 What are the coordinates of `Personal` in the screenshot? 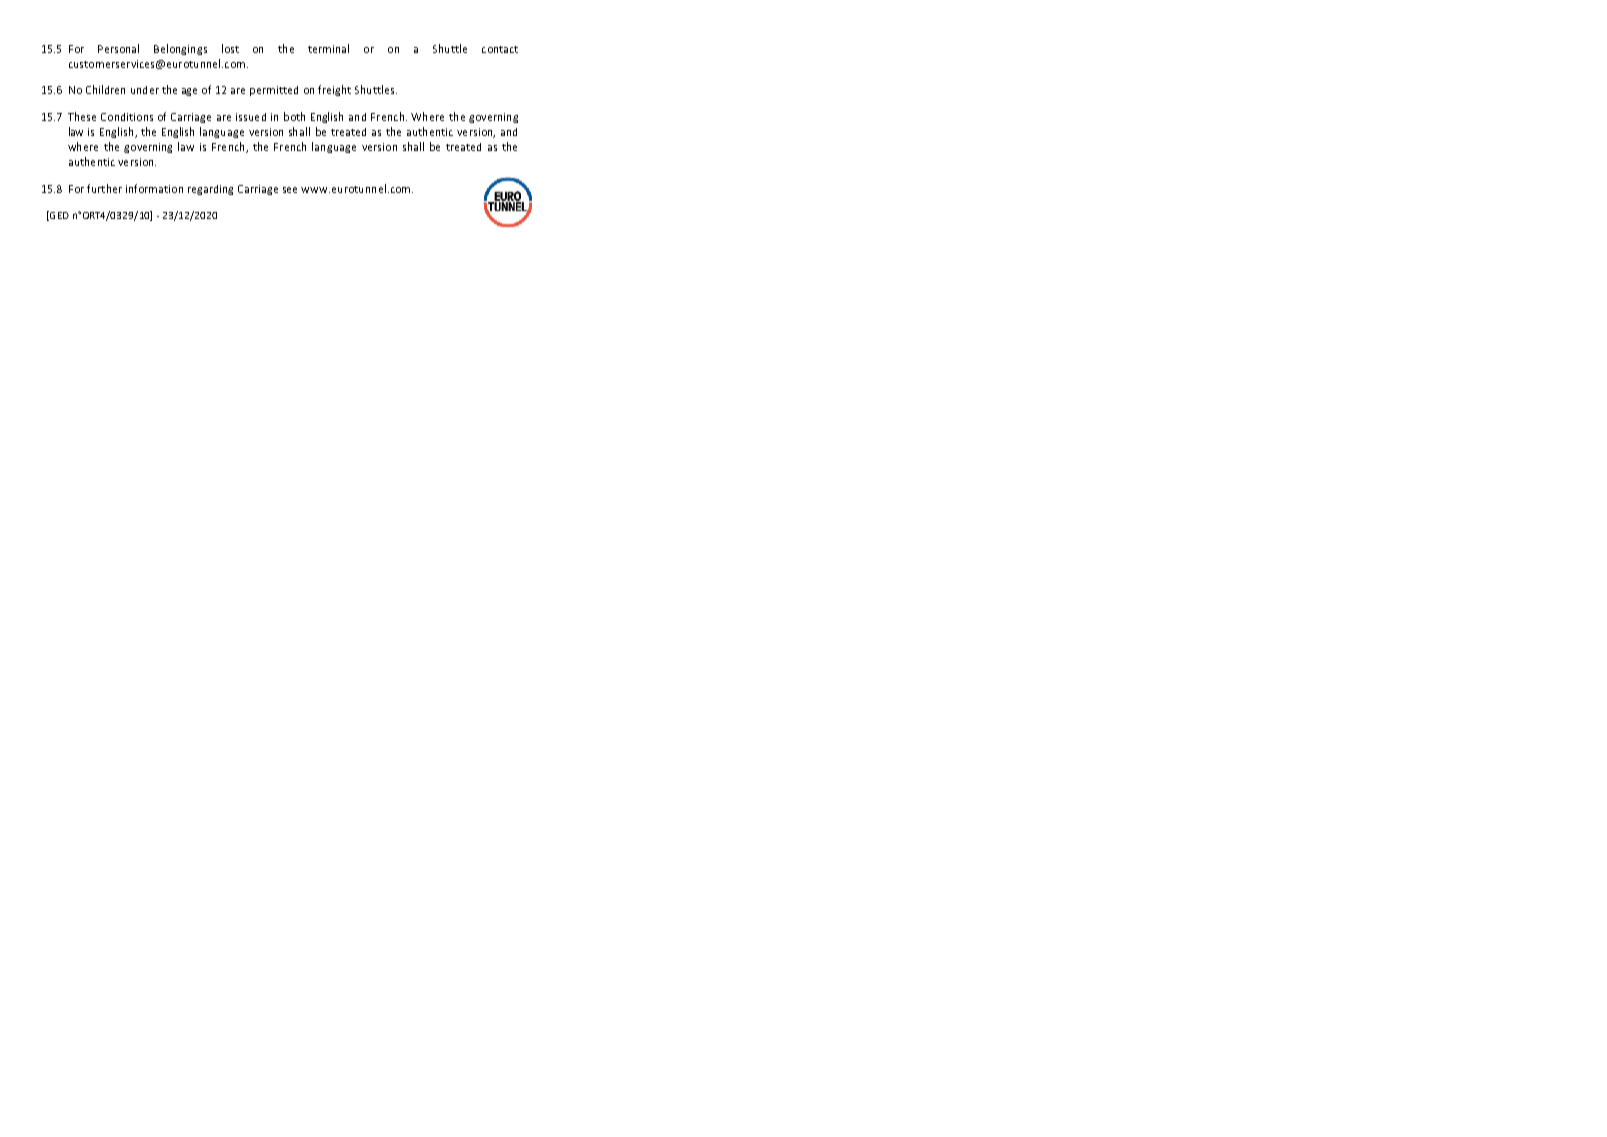 It's located at (118, 48).
